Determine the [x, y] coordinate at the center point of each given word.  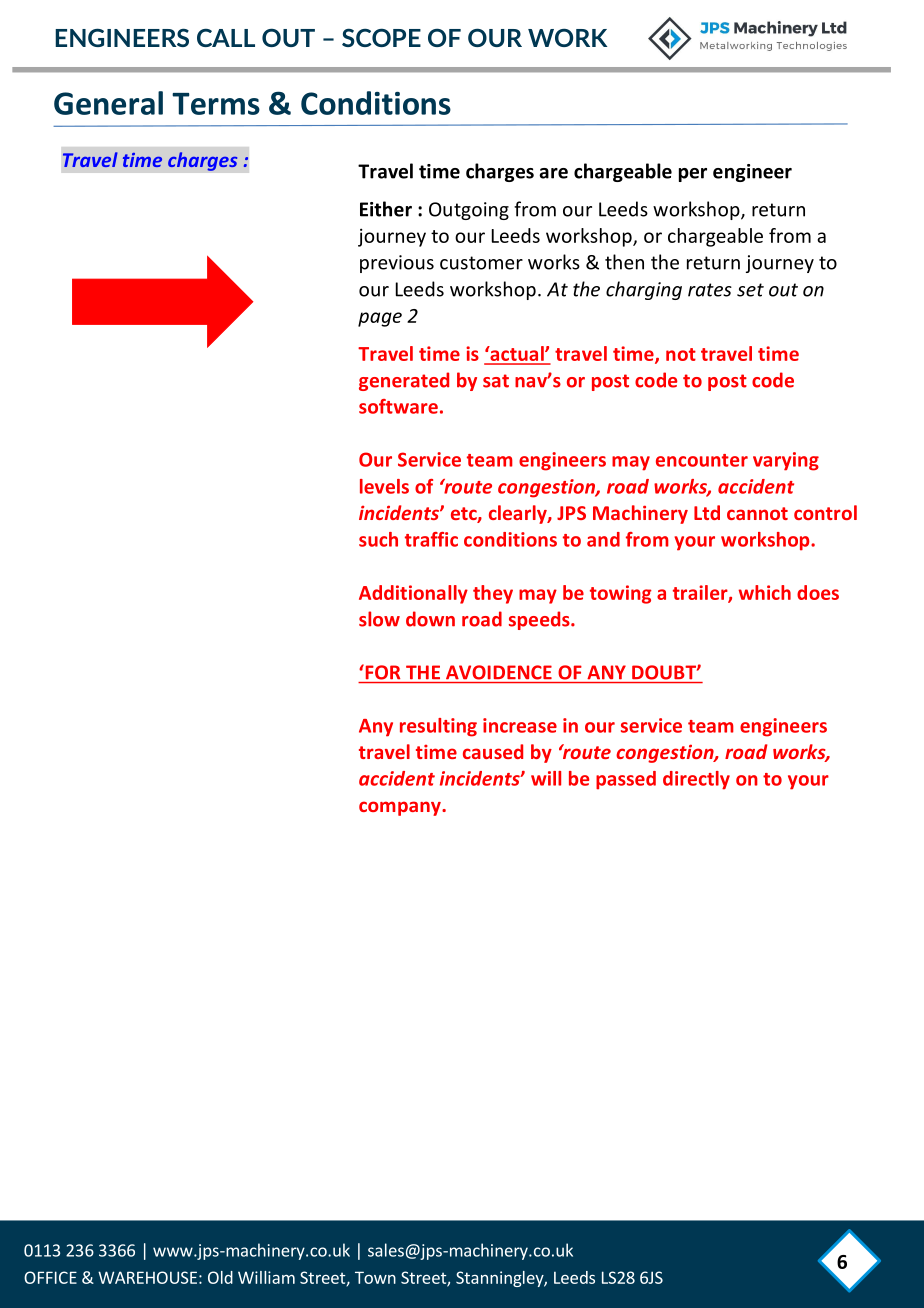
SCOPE [381, 37]
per [693, 175]
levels [384, 486]
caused [493, 751]
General [108, 103]
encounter [702, 460]
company [401, 808]
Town [375, 1277]
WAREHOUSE [147, 1277]
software [398, 406]
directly [696, 780]
